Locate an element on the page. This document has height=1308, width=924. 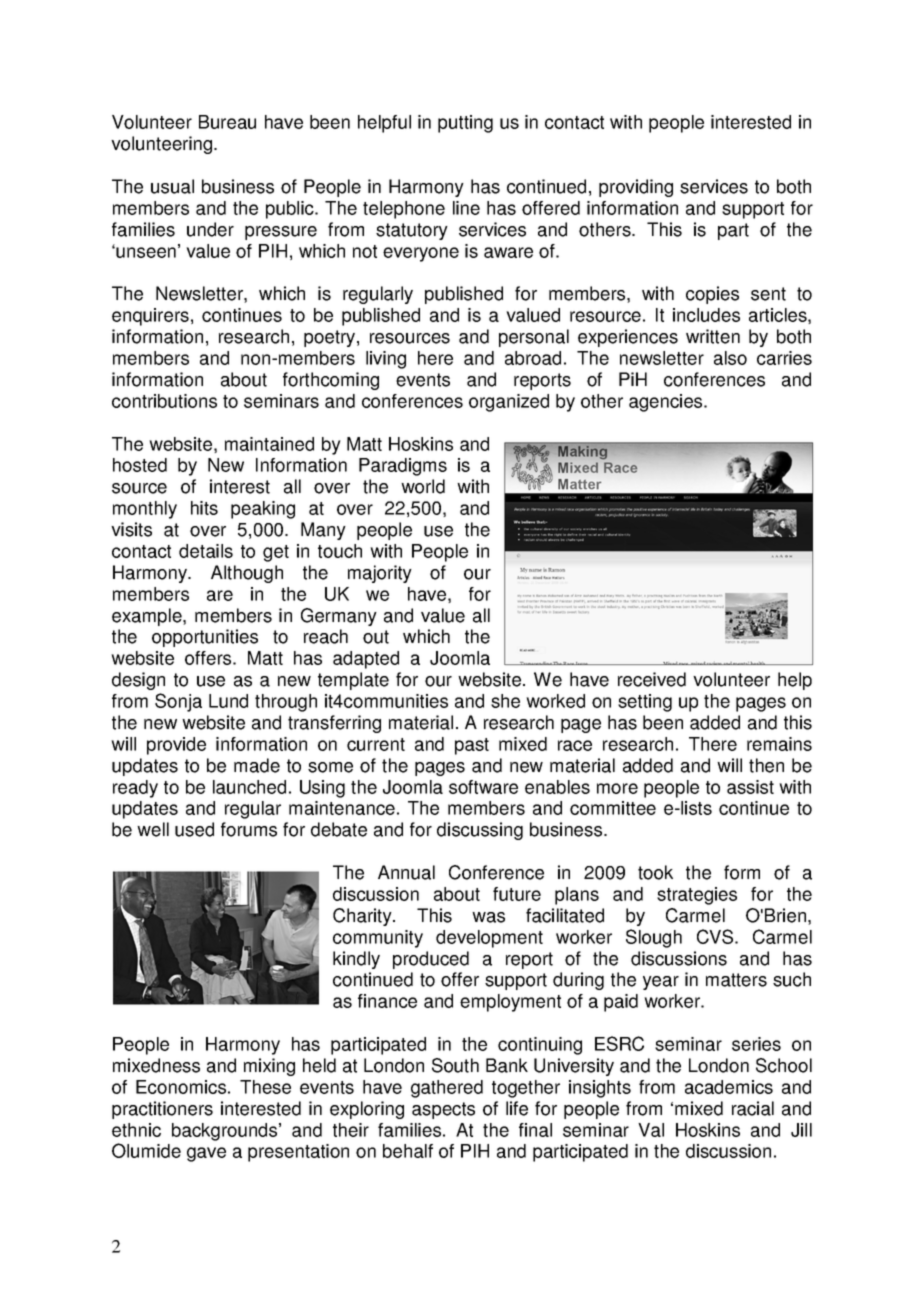
aspects is located at coordinates (443, 1110).
